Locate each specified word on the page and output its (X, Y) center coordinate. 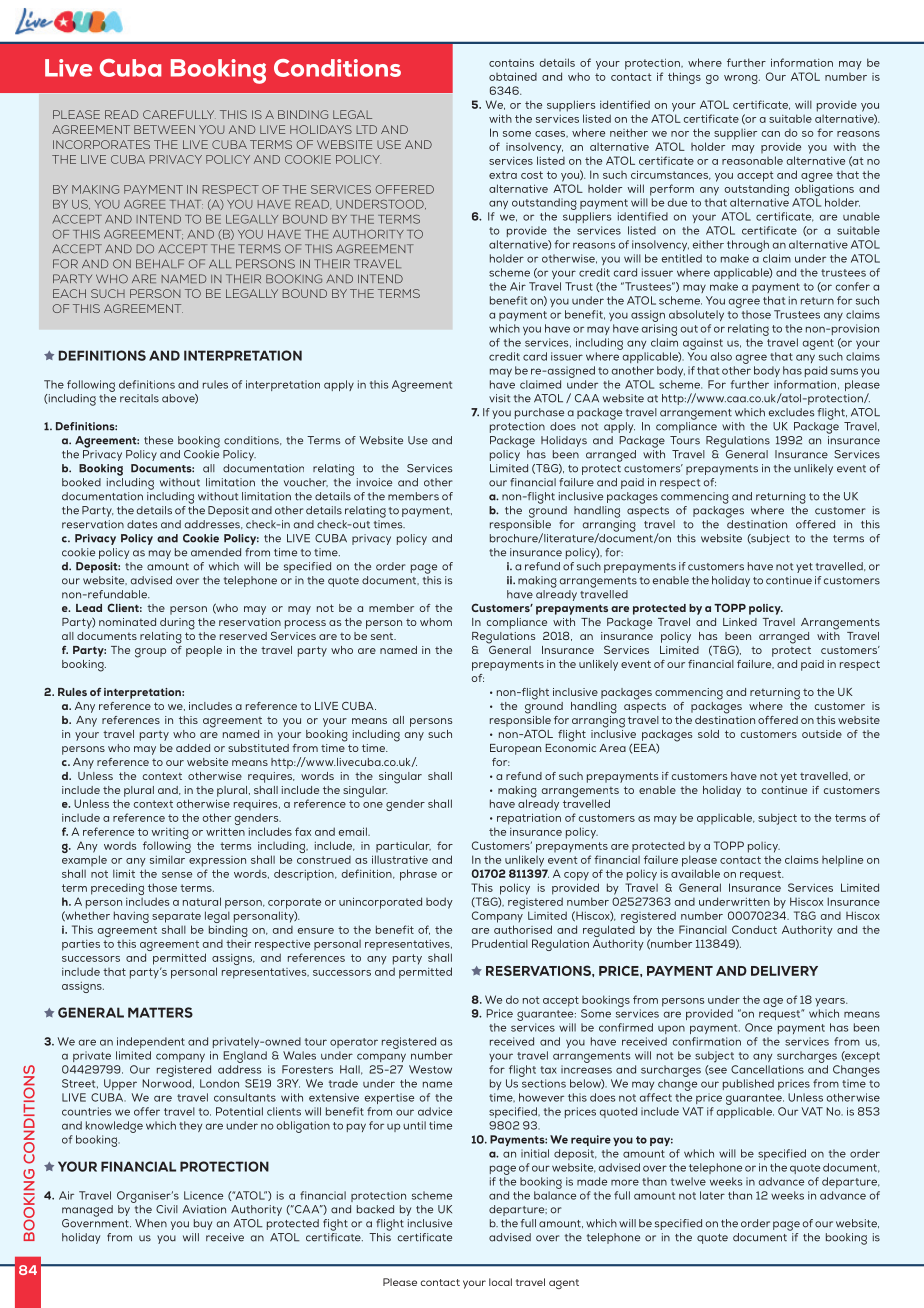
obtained (513, 76)
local (500, 1282)
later (712, 1195)
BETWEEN (164, 129)
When (151, 1223)
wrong (742, 79)
